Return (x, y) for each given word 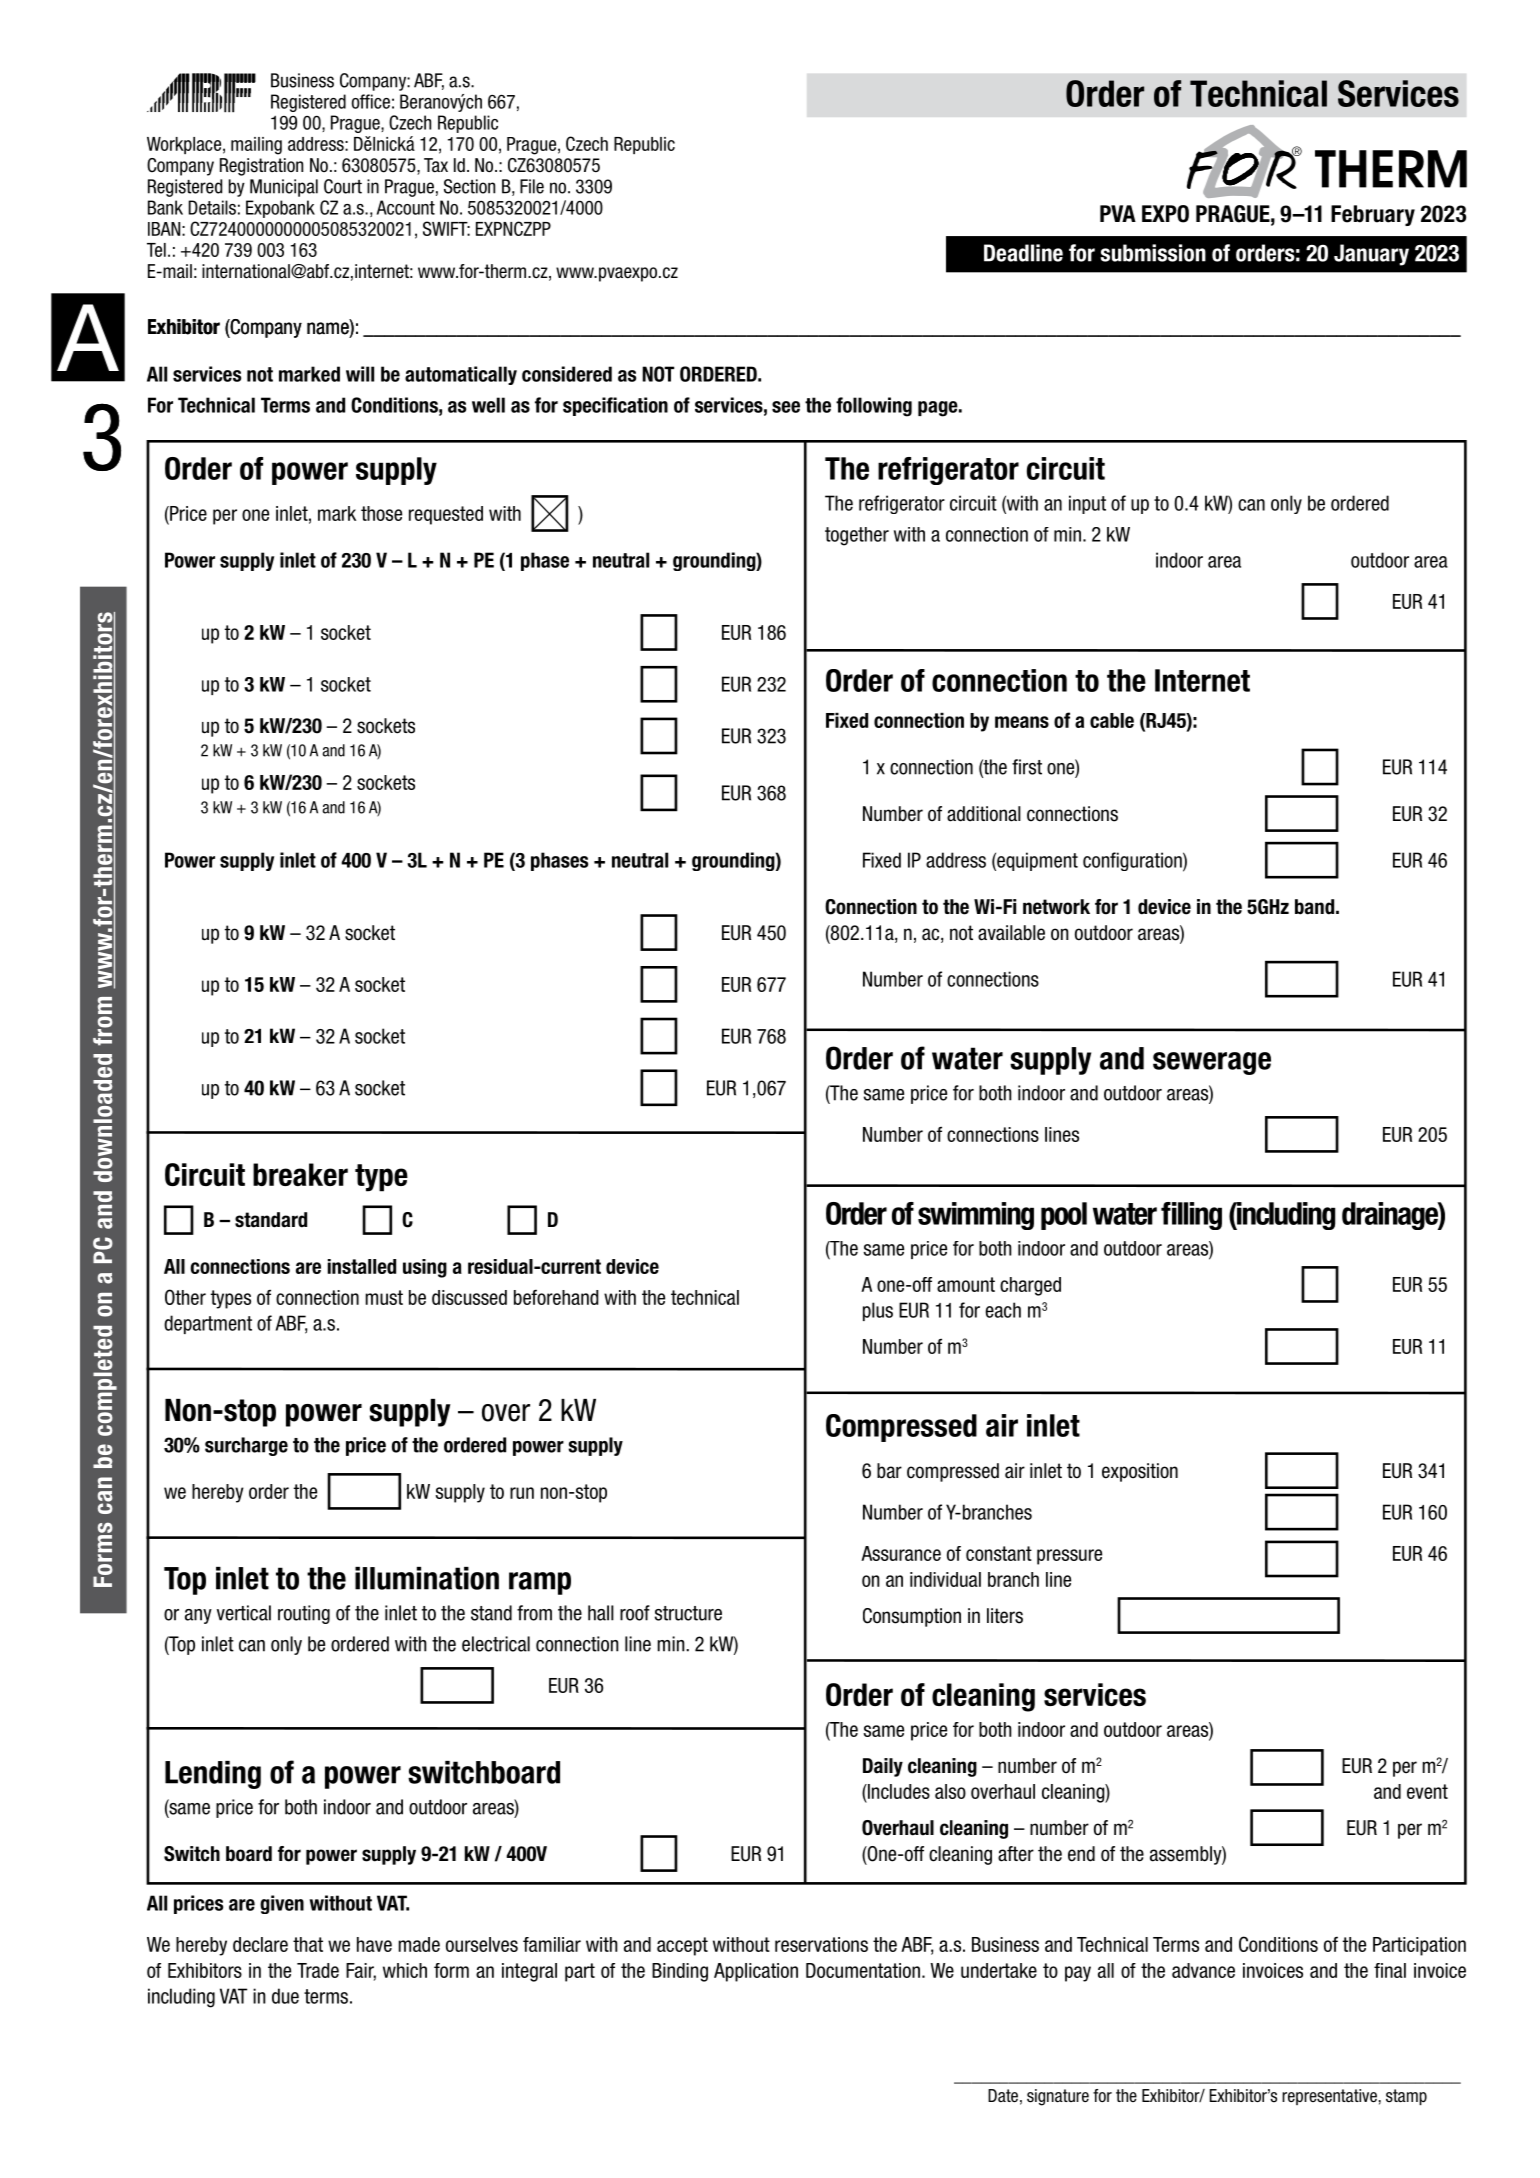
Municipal (284, 188)
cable (1112, 720)
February (1373, 215)
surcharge (246, 1446)
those (381, 513)
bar (889, 1471)
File (532, 186)
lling (1200, 1216)
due (285, 1996)
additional (984, 814)
